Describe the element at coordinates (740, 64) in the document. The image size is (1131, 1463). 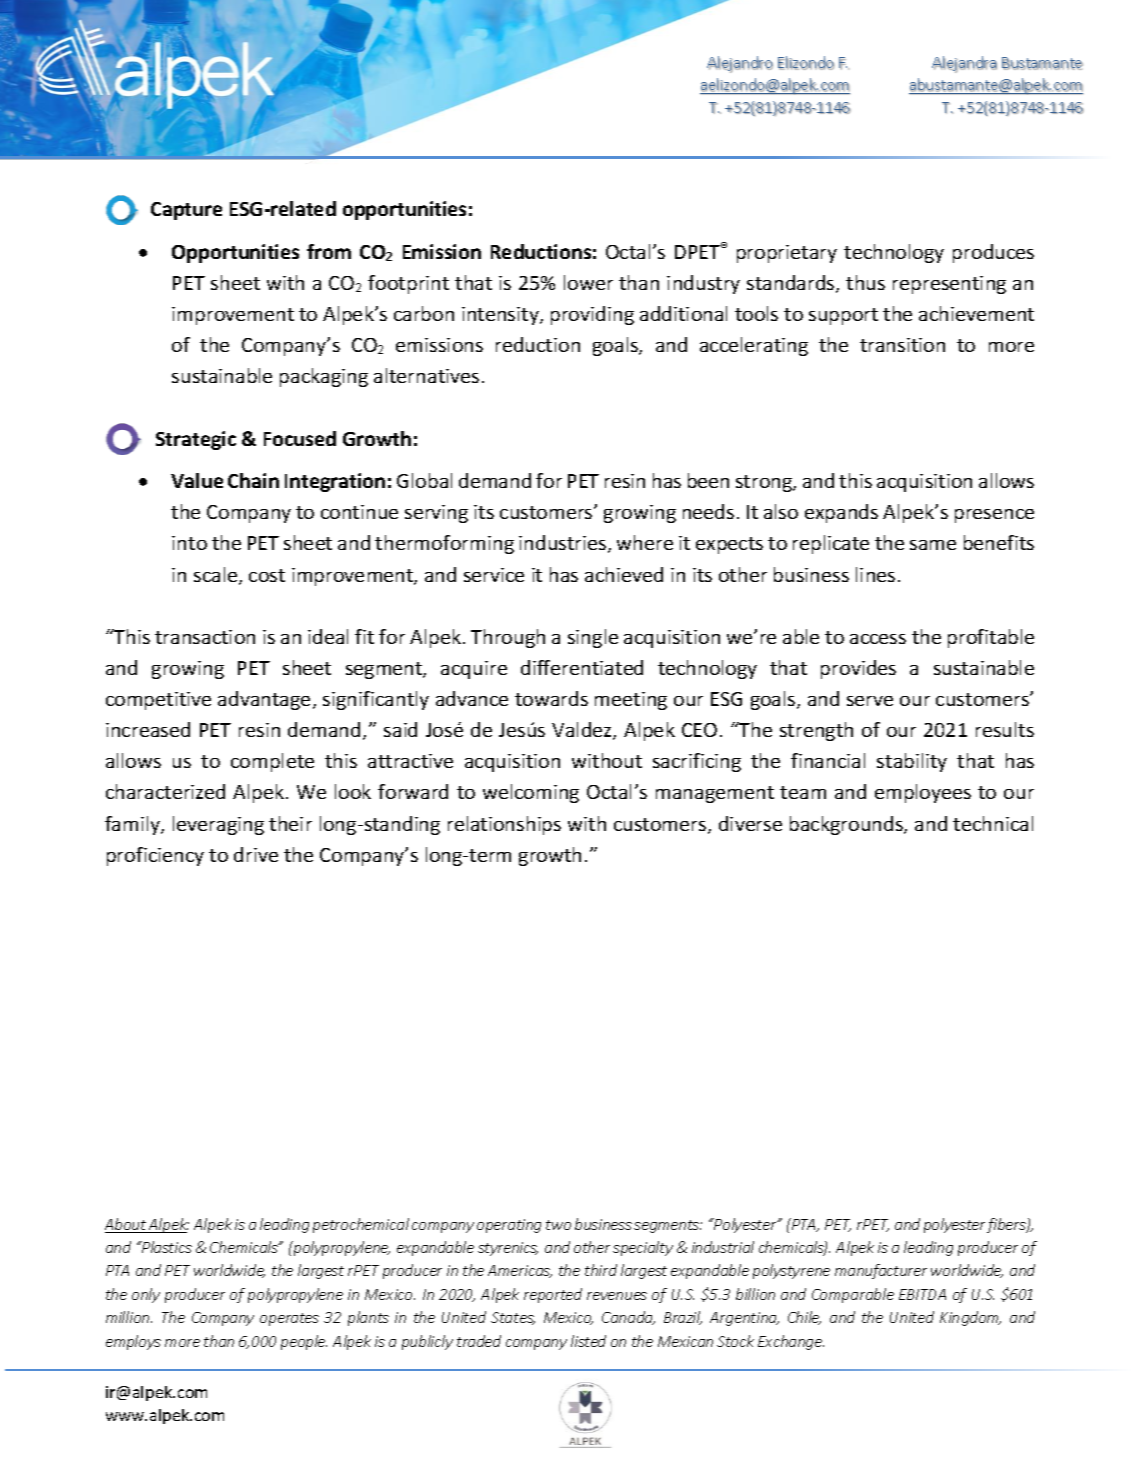
I see `Alejandro` at that location.
